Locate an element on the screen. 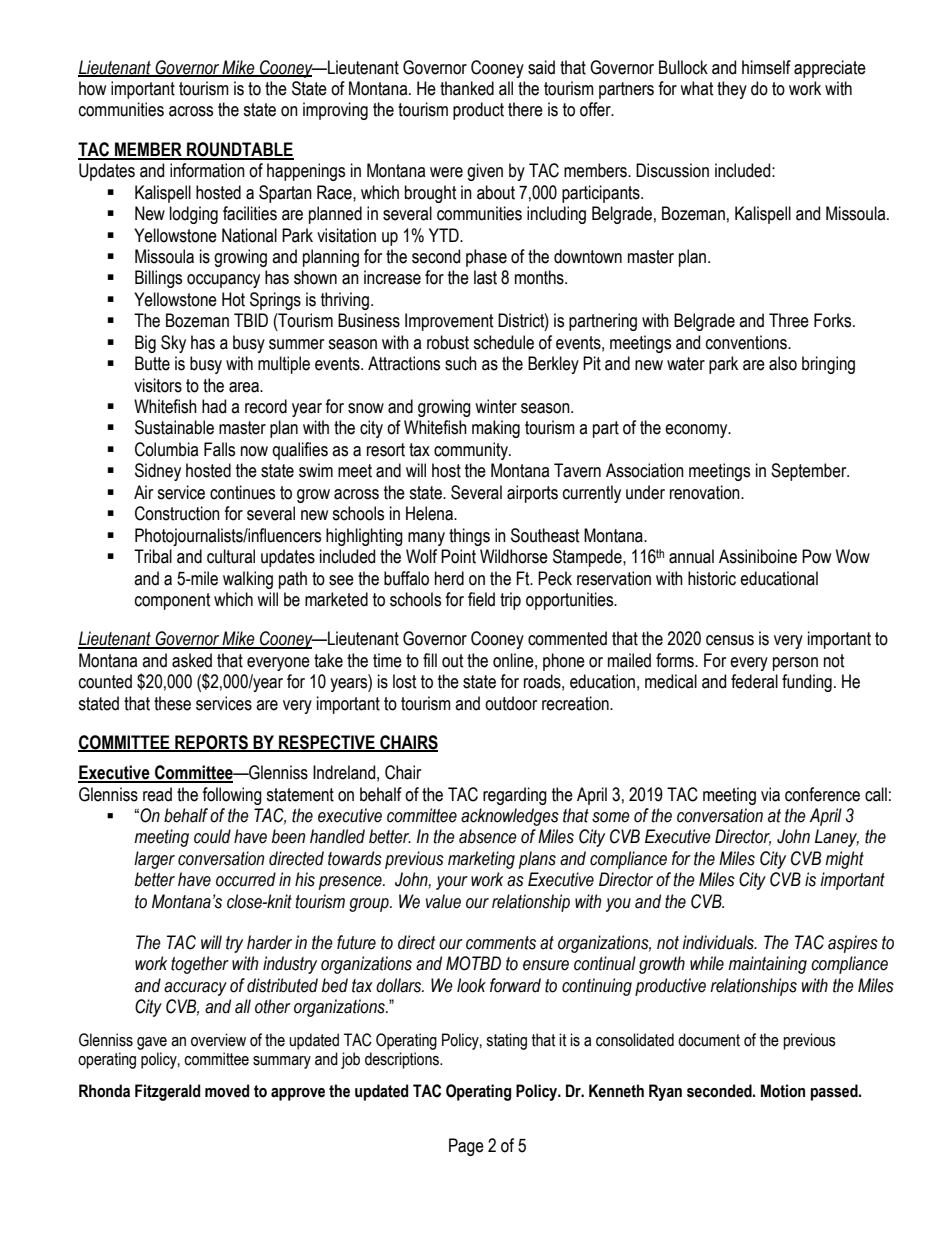 The width and height of the screenshot is (952, 1233). schedule is located at coordinates (503, 342).
